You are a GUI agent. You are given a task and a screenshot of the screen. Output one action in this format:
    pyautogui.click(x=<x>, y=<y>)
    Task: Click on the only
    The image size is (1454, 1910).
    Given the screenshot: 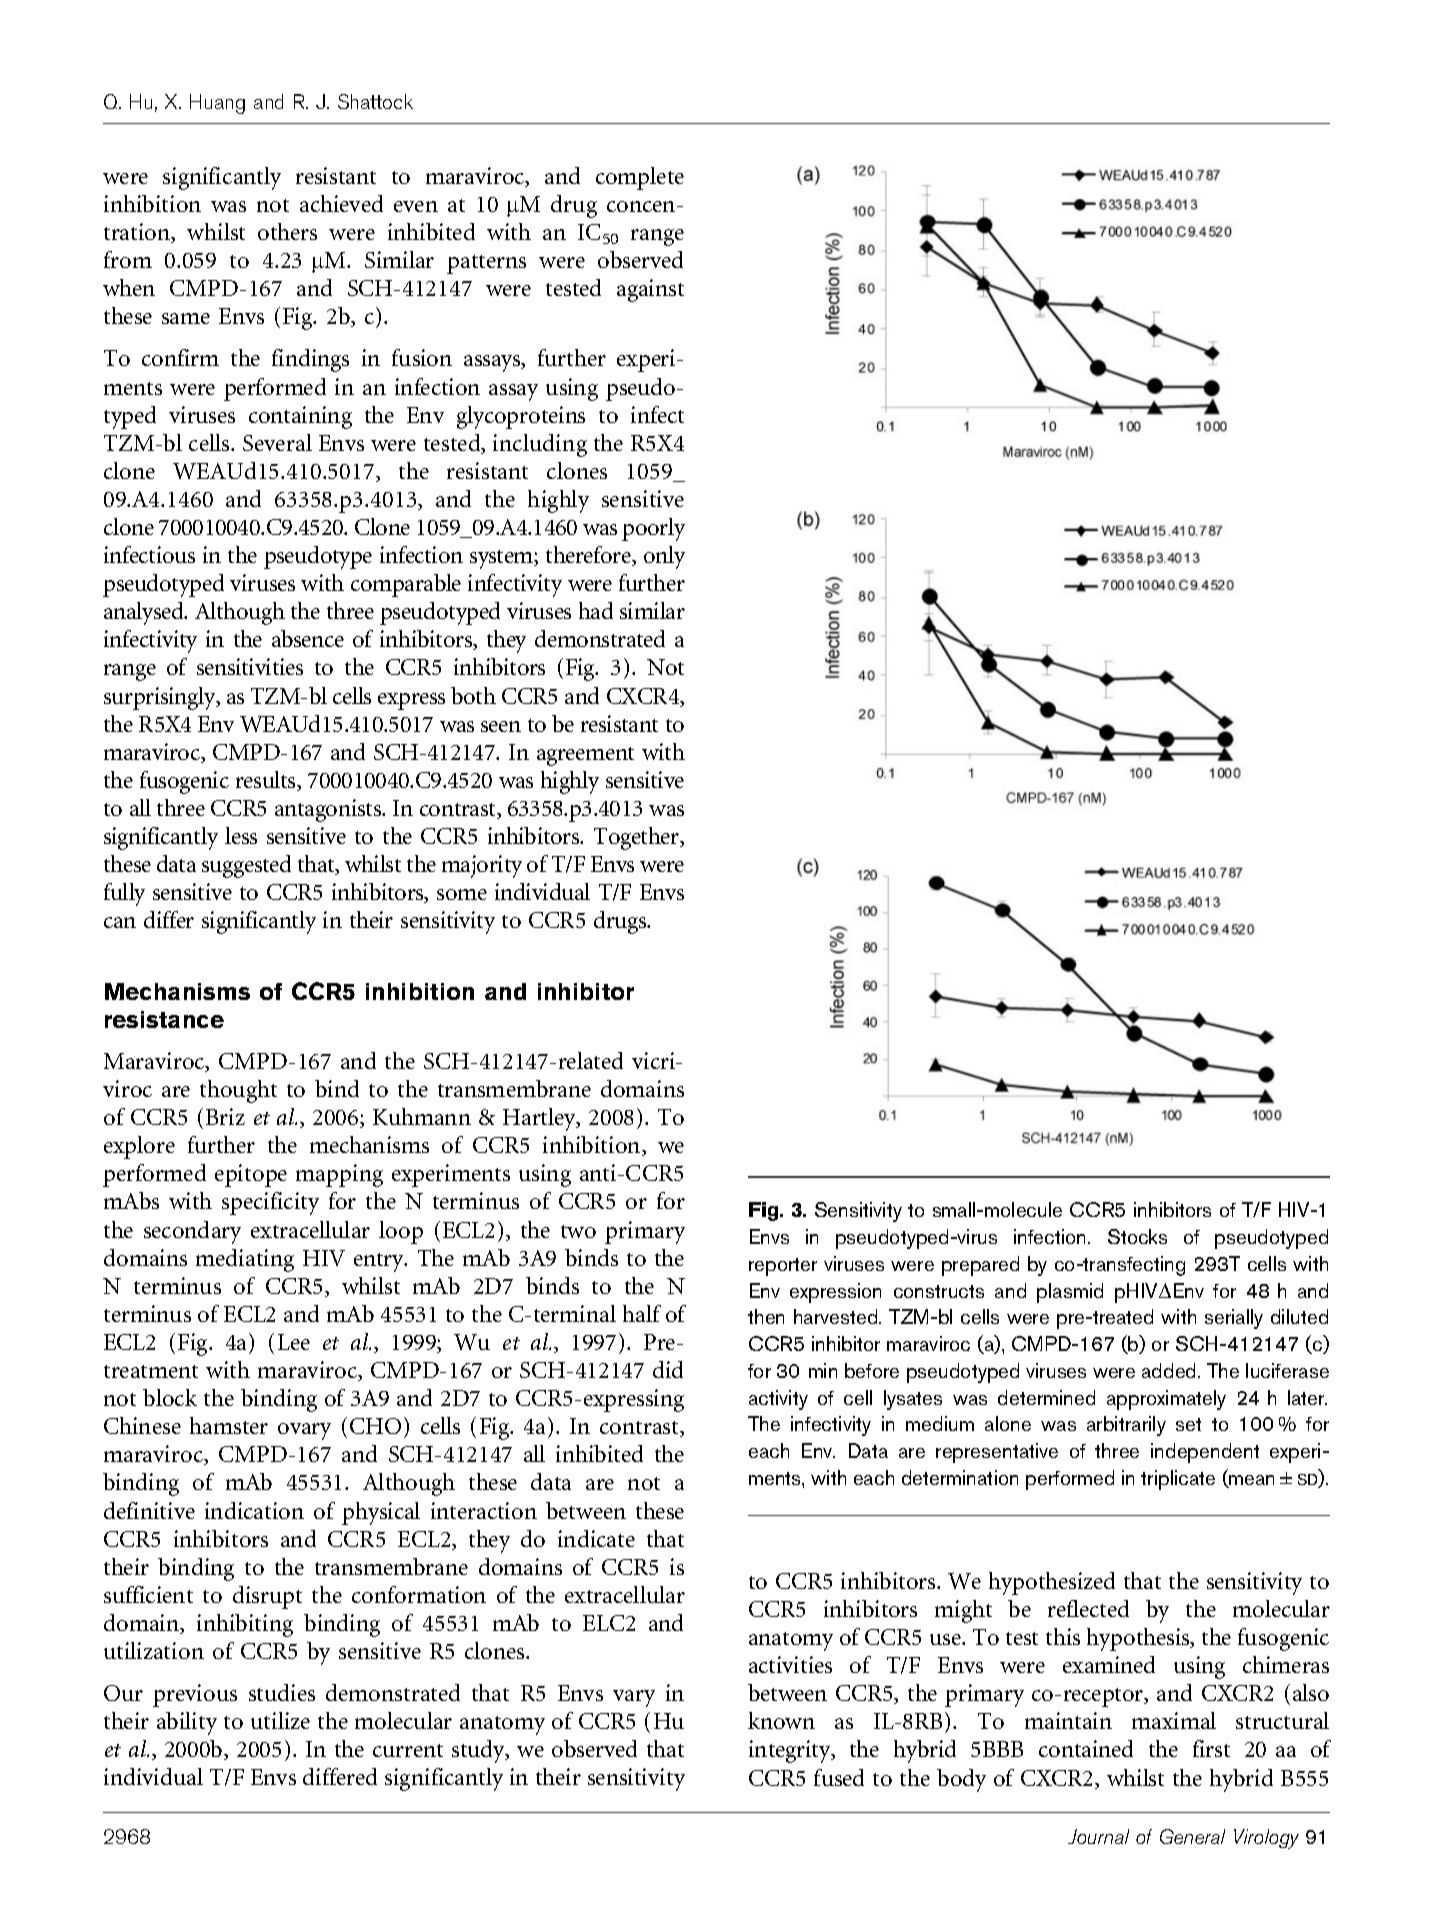 What is the action you would take?
    pyautogui.click(x=664, y=557)
